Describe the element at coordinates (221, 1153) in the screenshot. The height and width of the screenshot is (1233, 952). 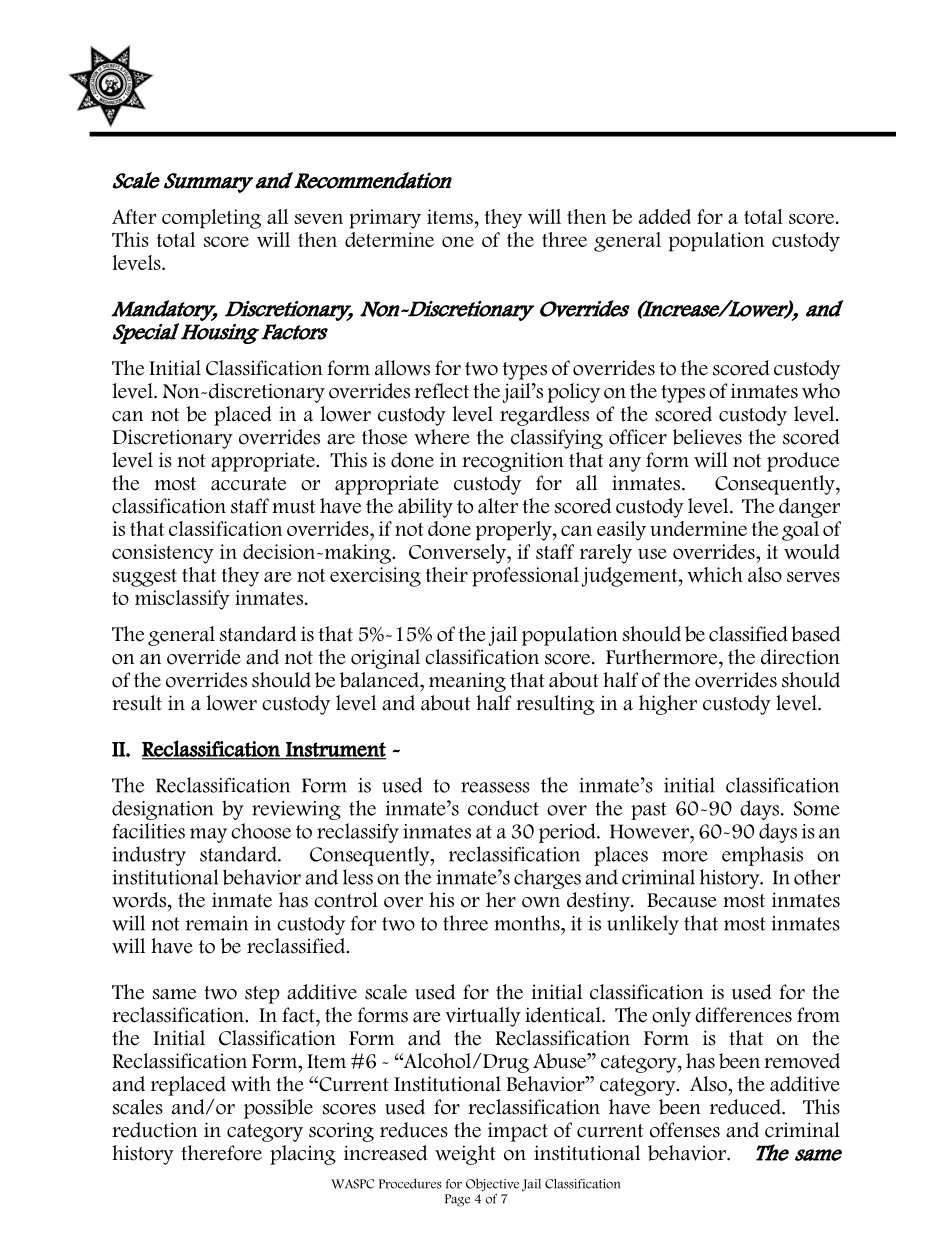
I see `therefore` at that location.
